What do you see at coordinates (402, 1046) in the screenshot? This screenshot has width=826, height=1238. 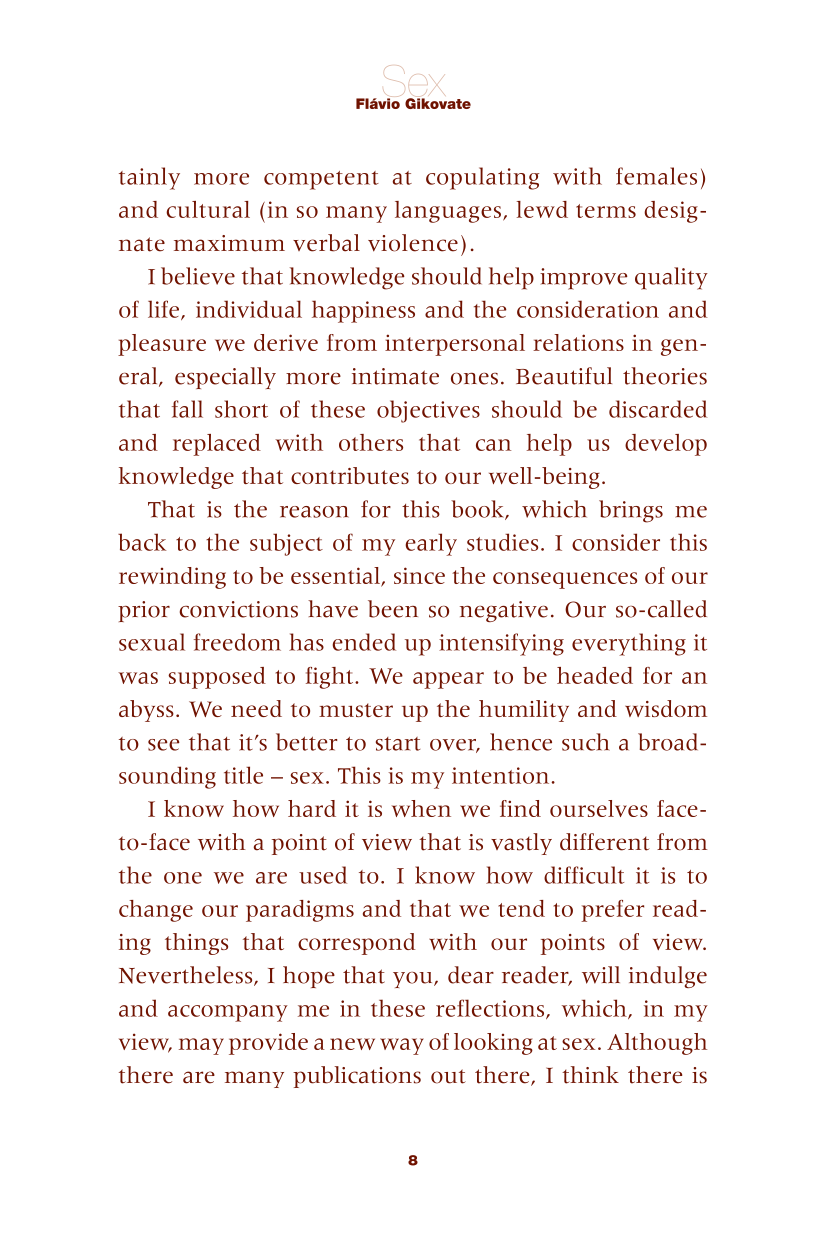 I see `way` at bounding box center [402, 1046].
